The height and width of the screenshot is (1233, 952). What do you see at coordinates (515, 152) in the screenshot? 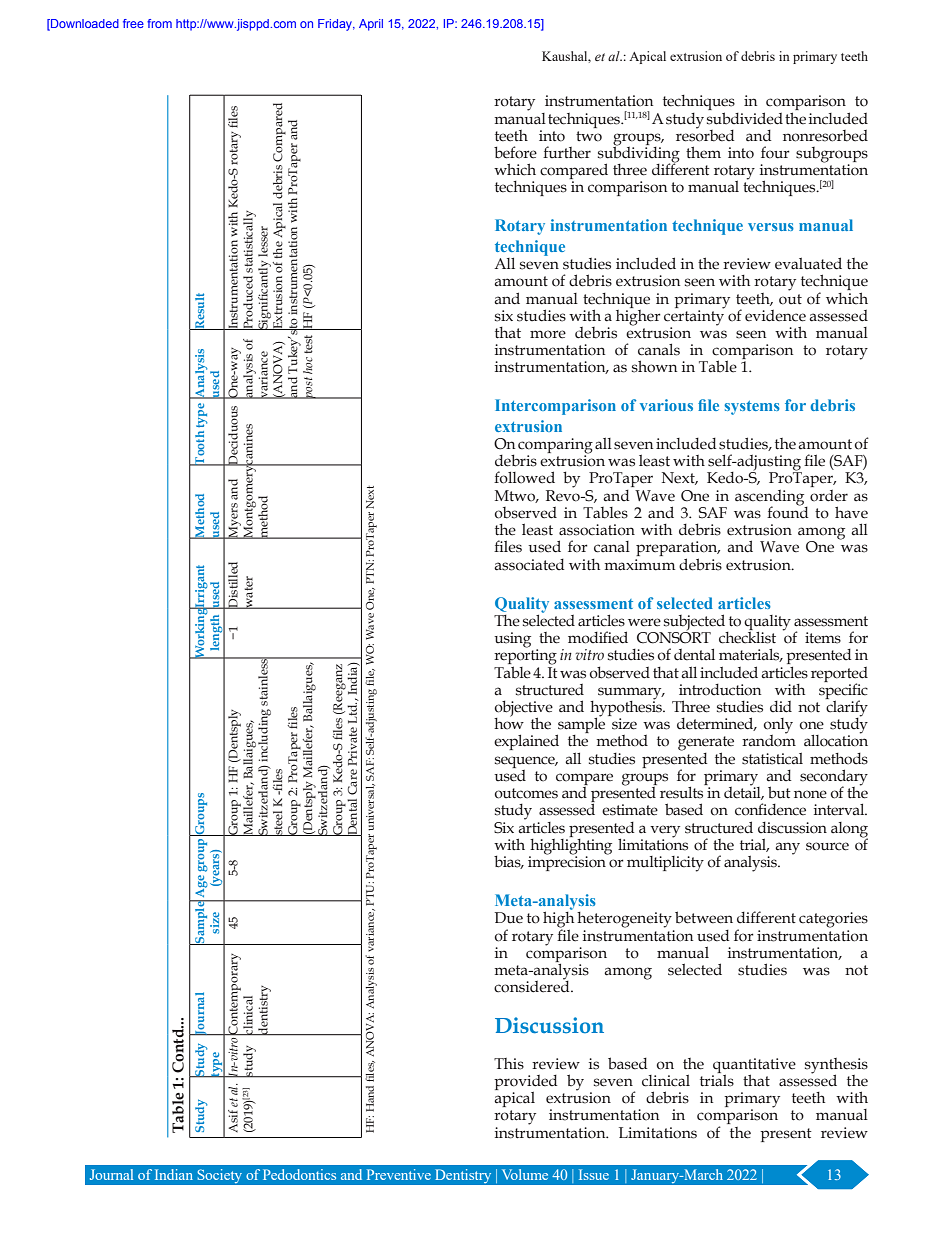
I see `before` at bounding box center [515, 152].
